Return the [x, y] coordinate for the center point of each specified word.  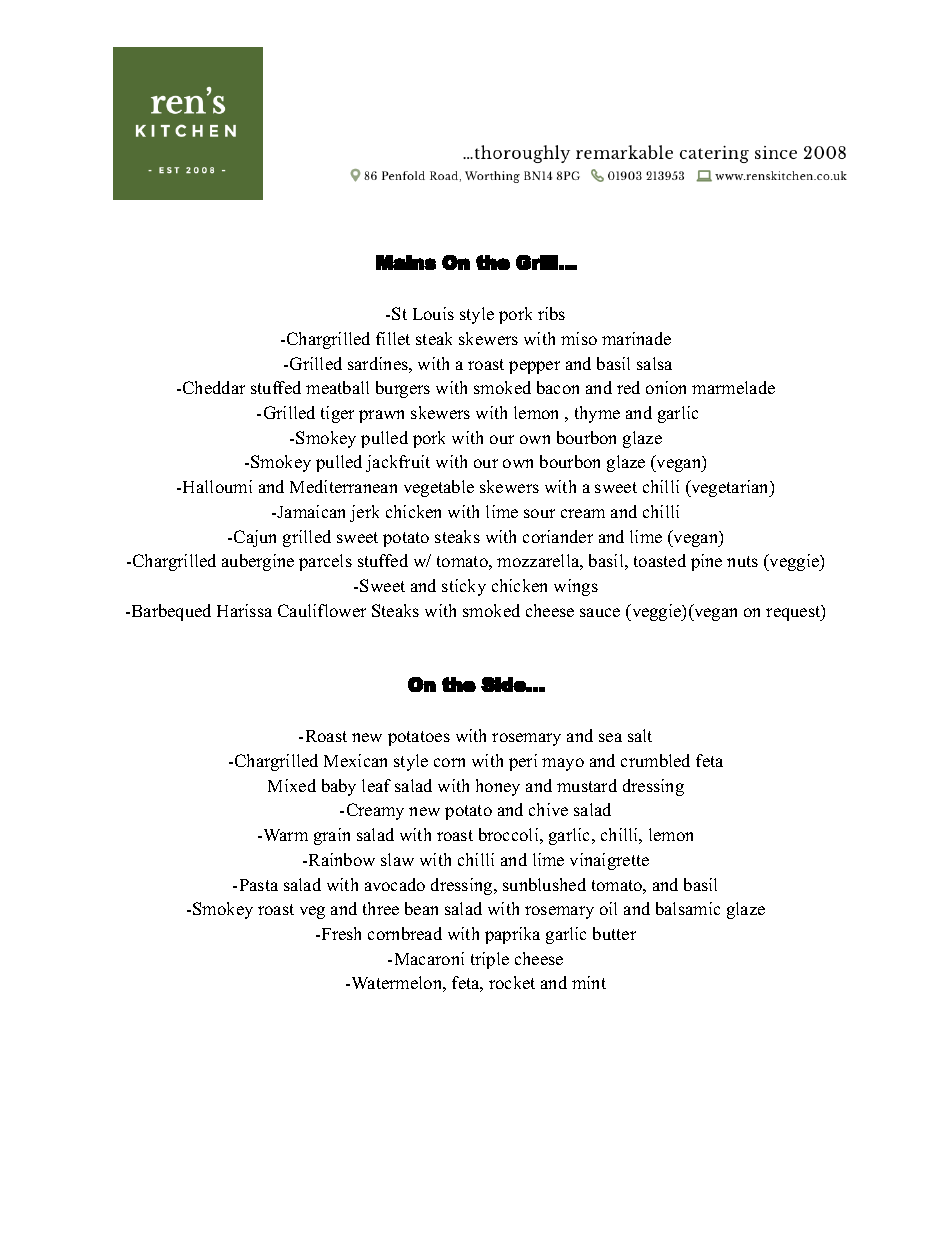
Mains [406, 262]
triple [490, 960]
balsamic [688, 908]
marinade [636, 338]
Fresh [341, 933]
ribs [551, 313]
